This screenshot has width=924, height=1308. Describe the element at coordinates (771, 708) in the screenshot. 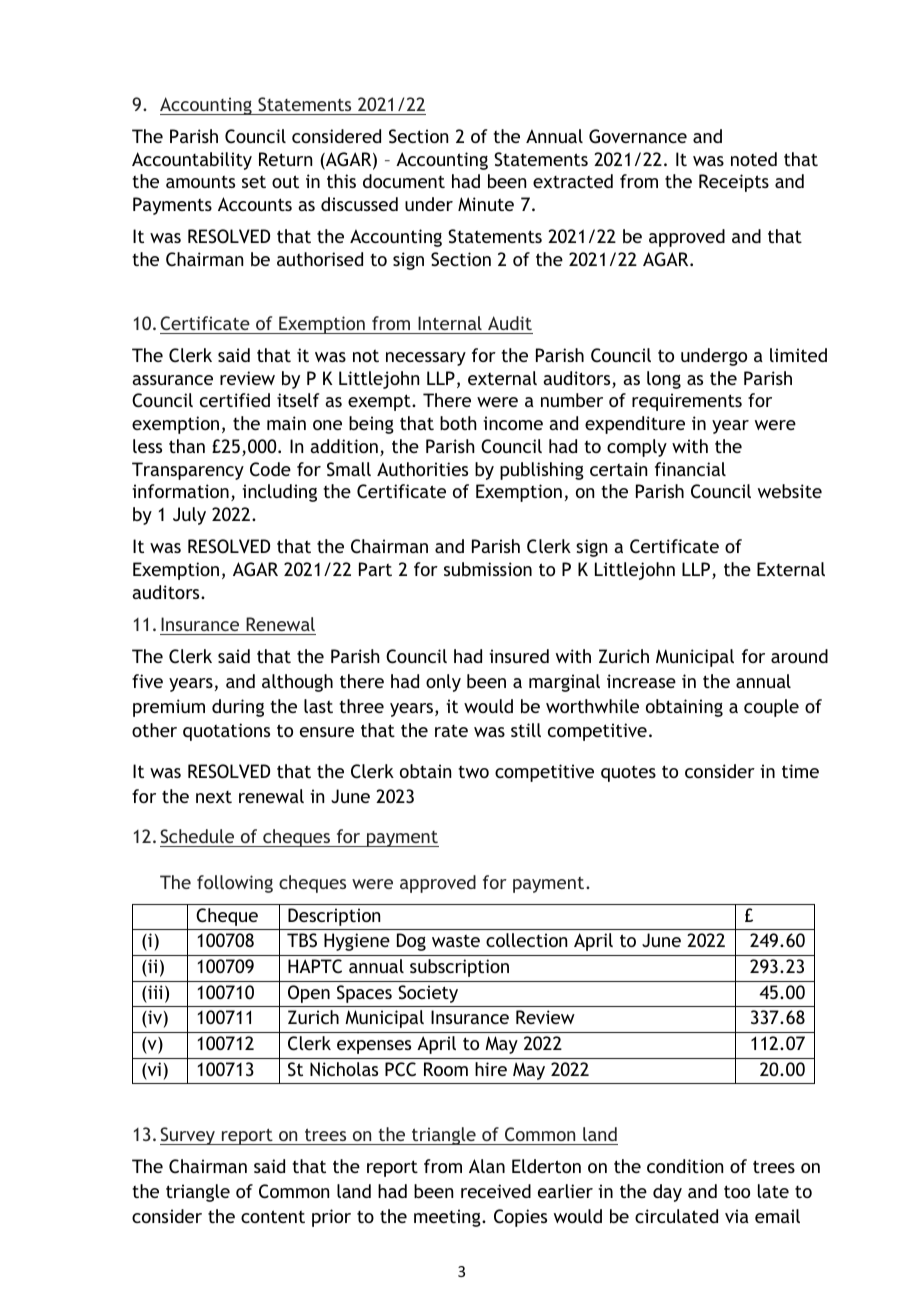

I see `couple` at that location.
